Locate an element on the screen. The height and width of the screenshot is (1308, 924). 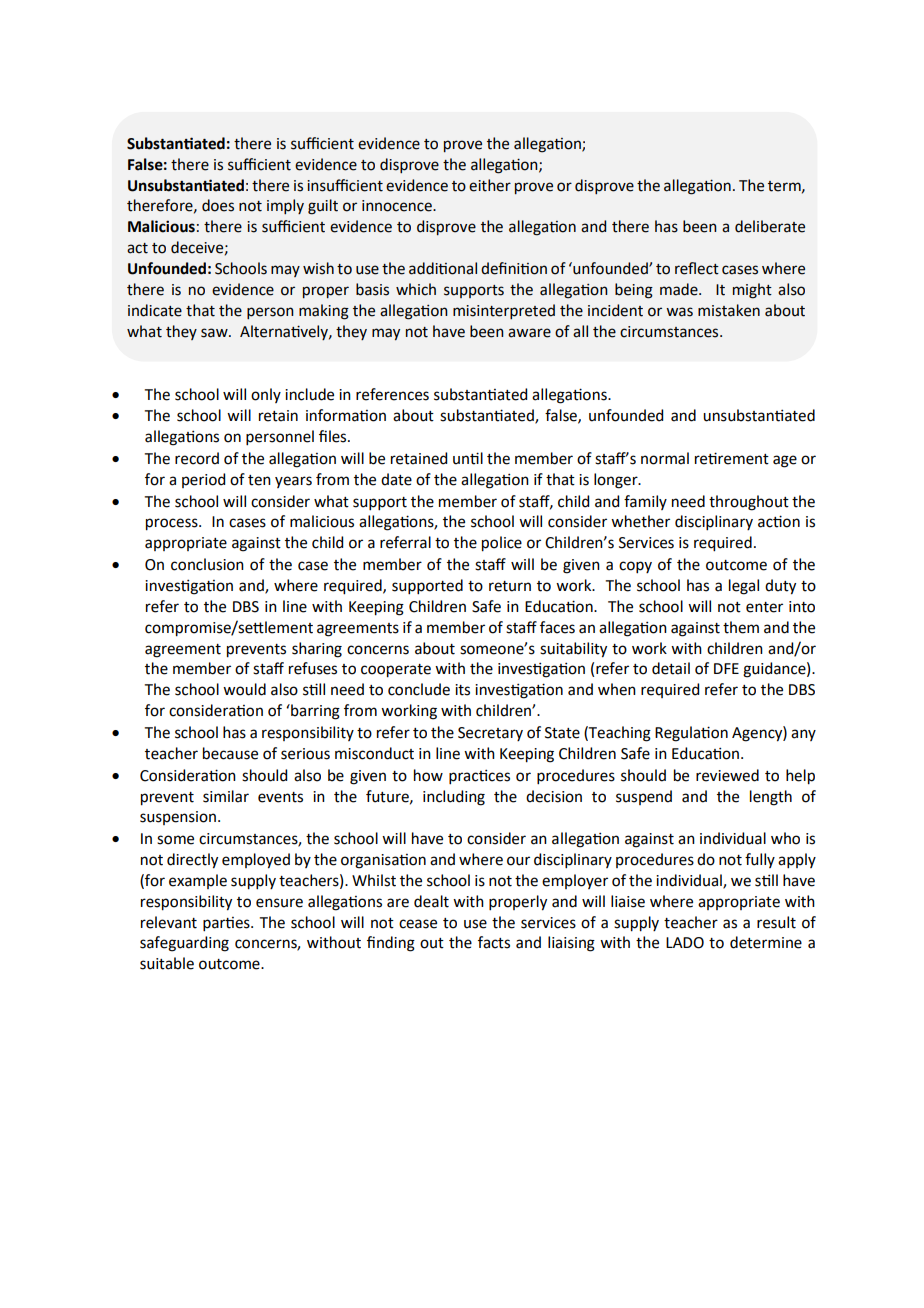
facts is located at coordinates (494, 942).
